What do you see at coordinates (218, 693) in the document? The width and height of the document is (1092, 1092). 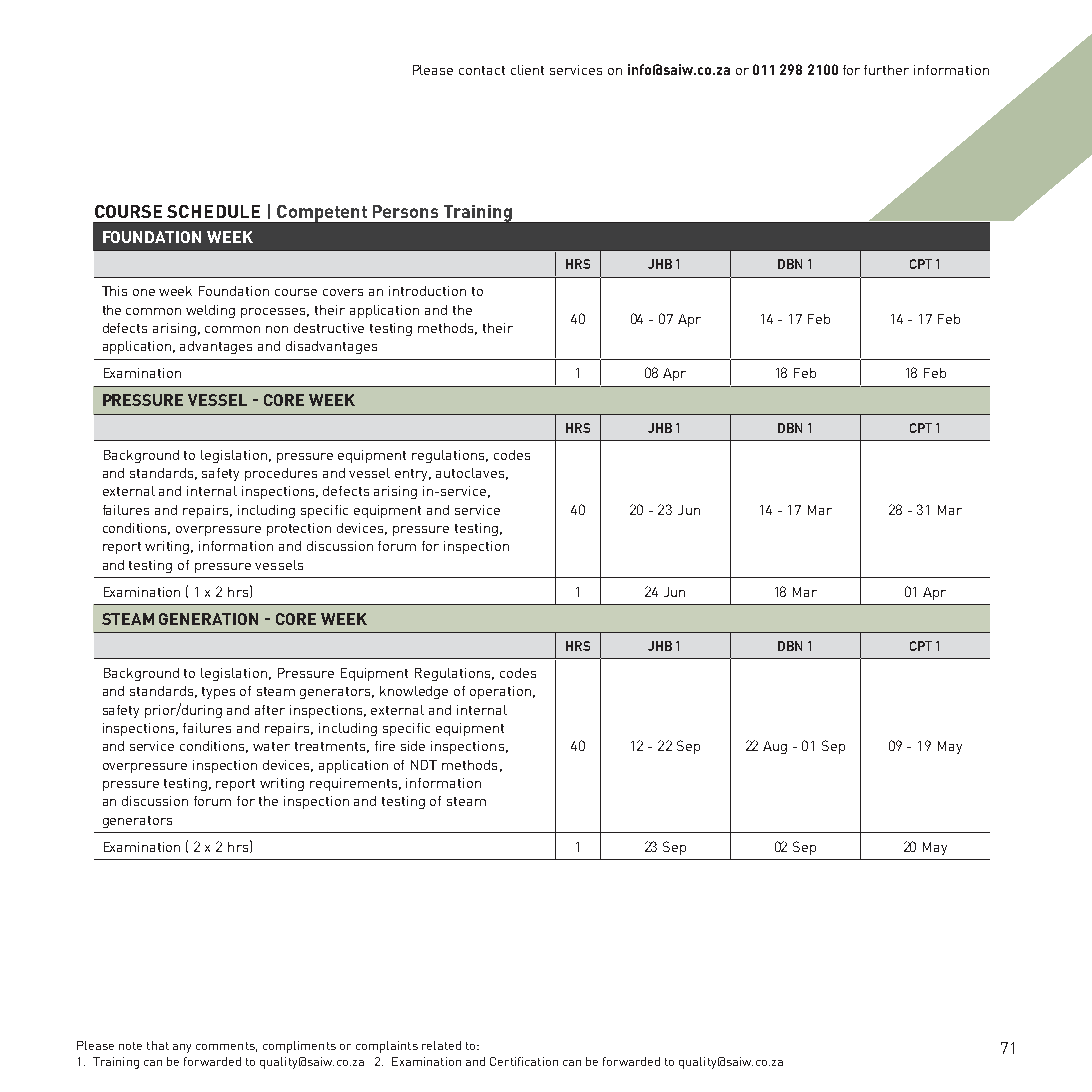 I see `types` at bounding box center [218, 693].
